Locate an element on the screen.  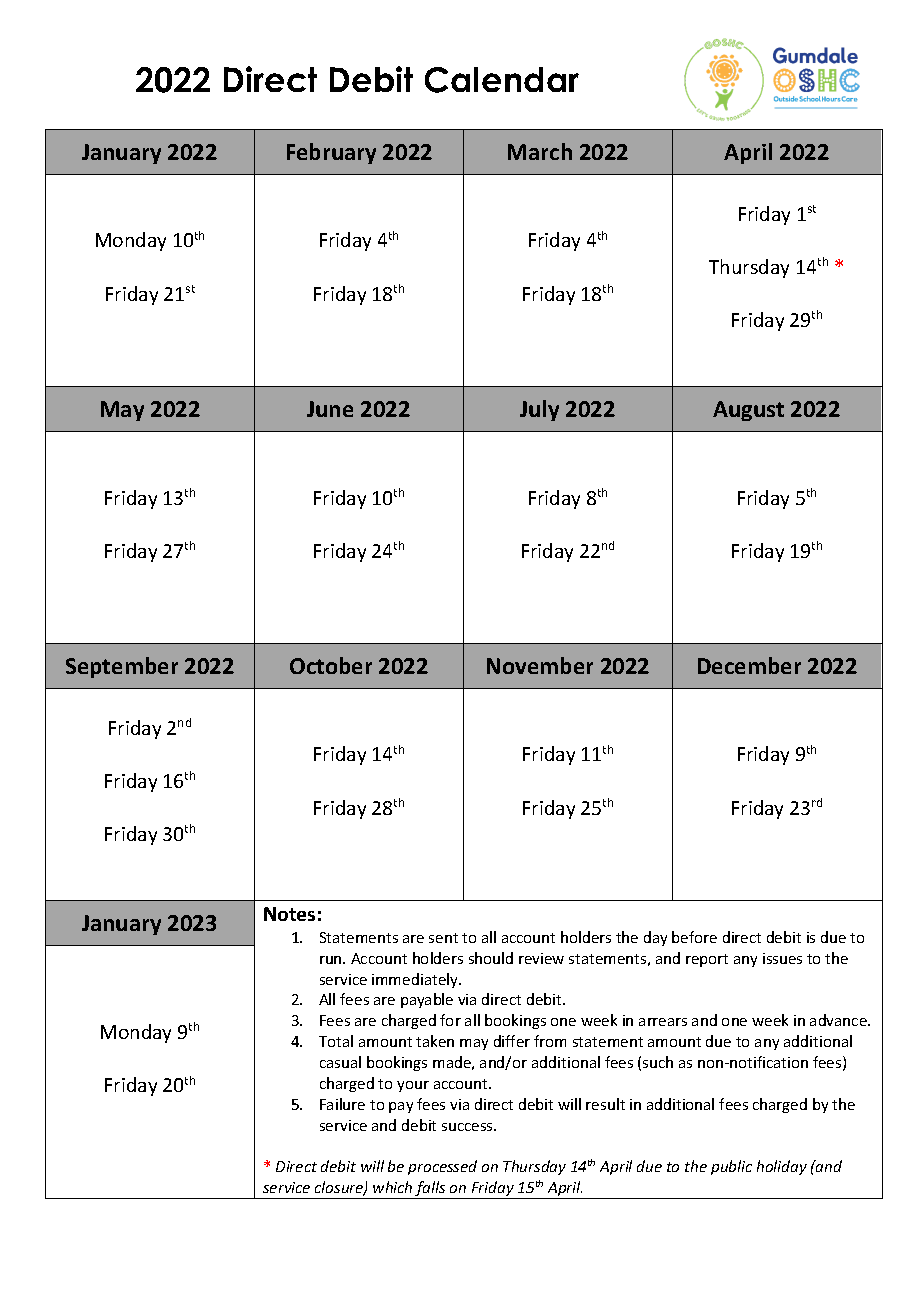
issues is located at coordinates (782, 958).
